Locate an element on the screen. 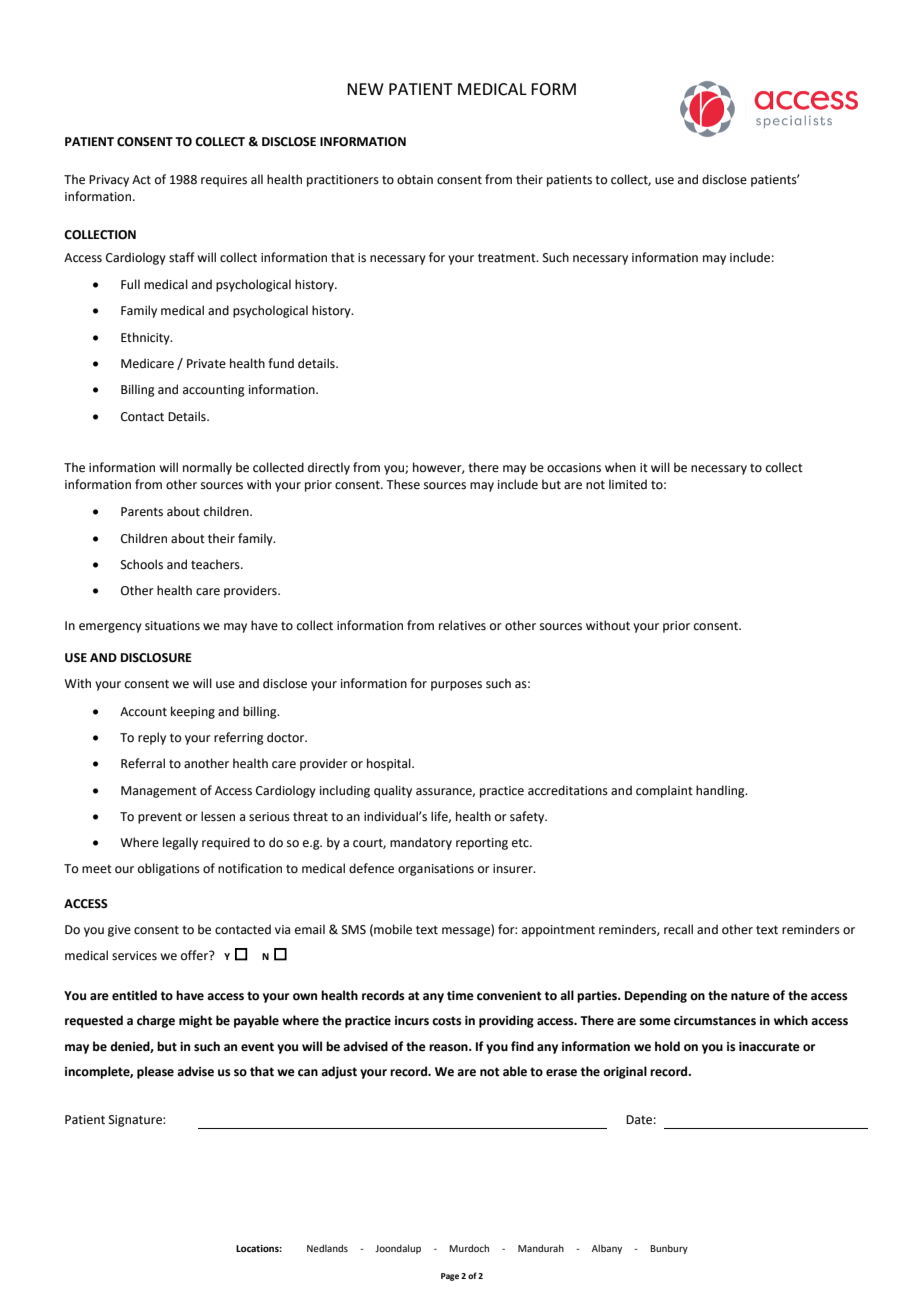  requires is located at coordinates (224, 181).
